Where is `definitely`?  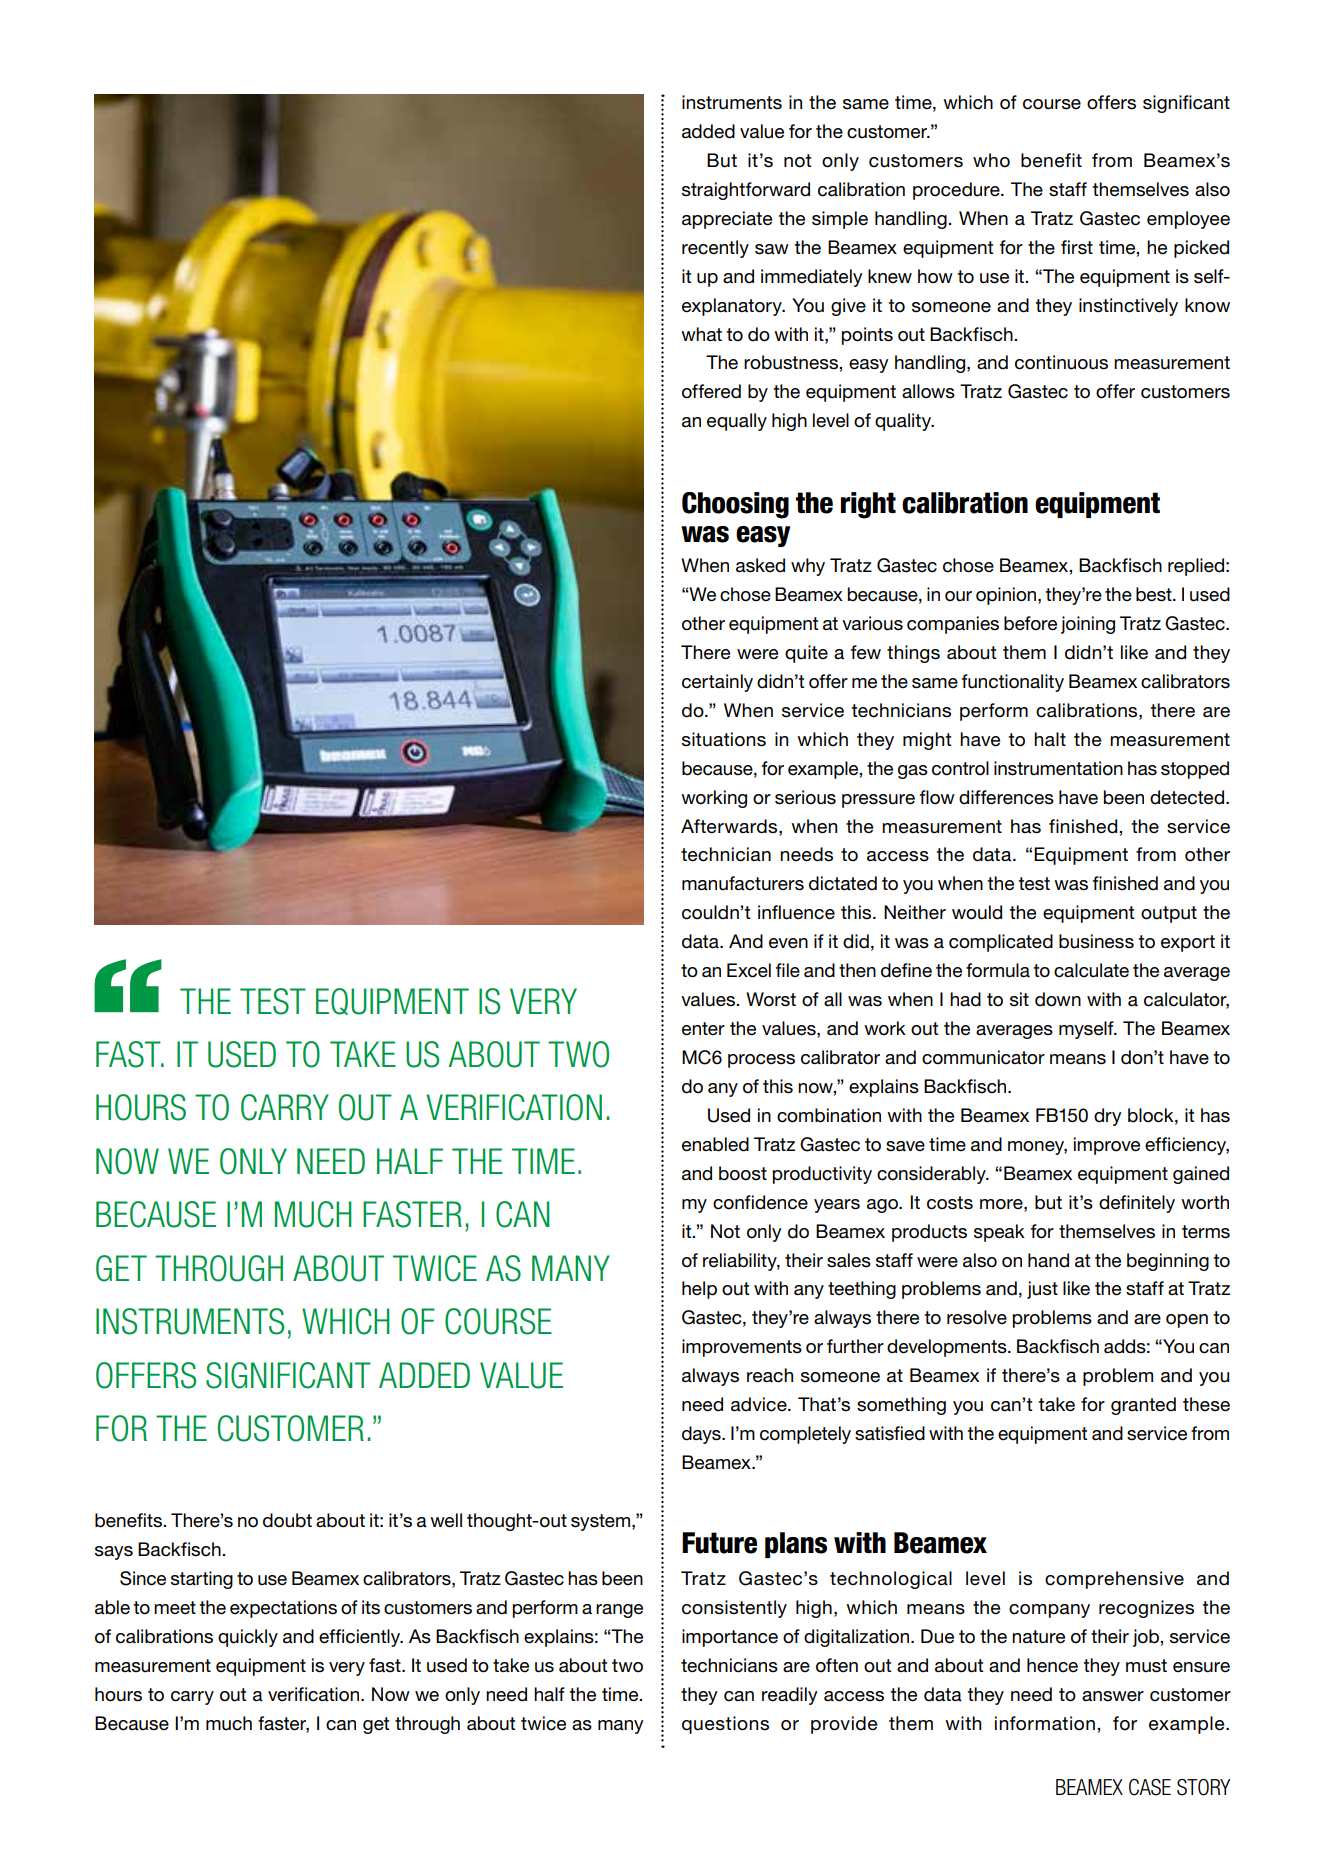
definitely is located at coordinates (1137, 1204).
